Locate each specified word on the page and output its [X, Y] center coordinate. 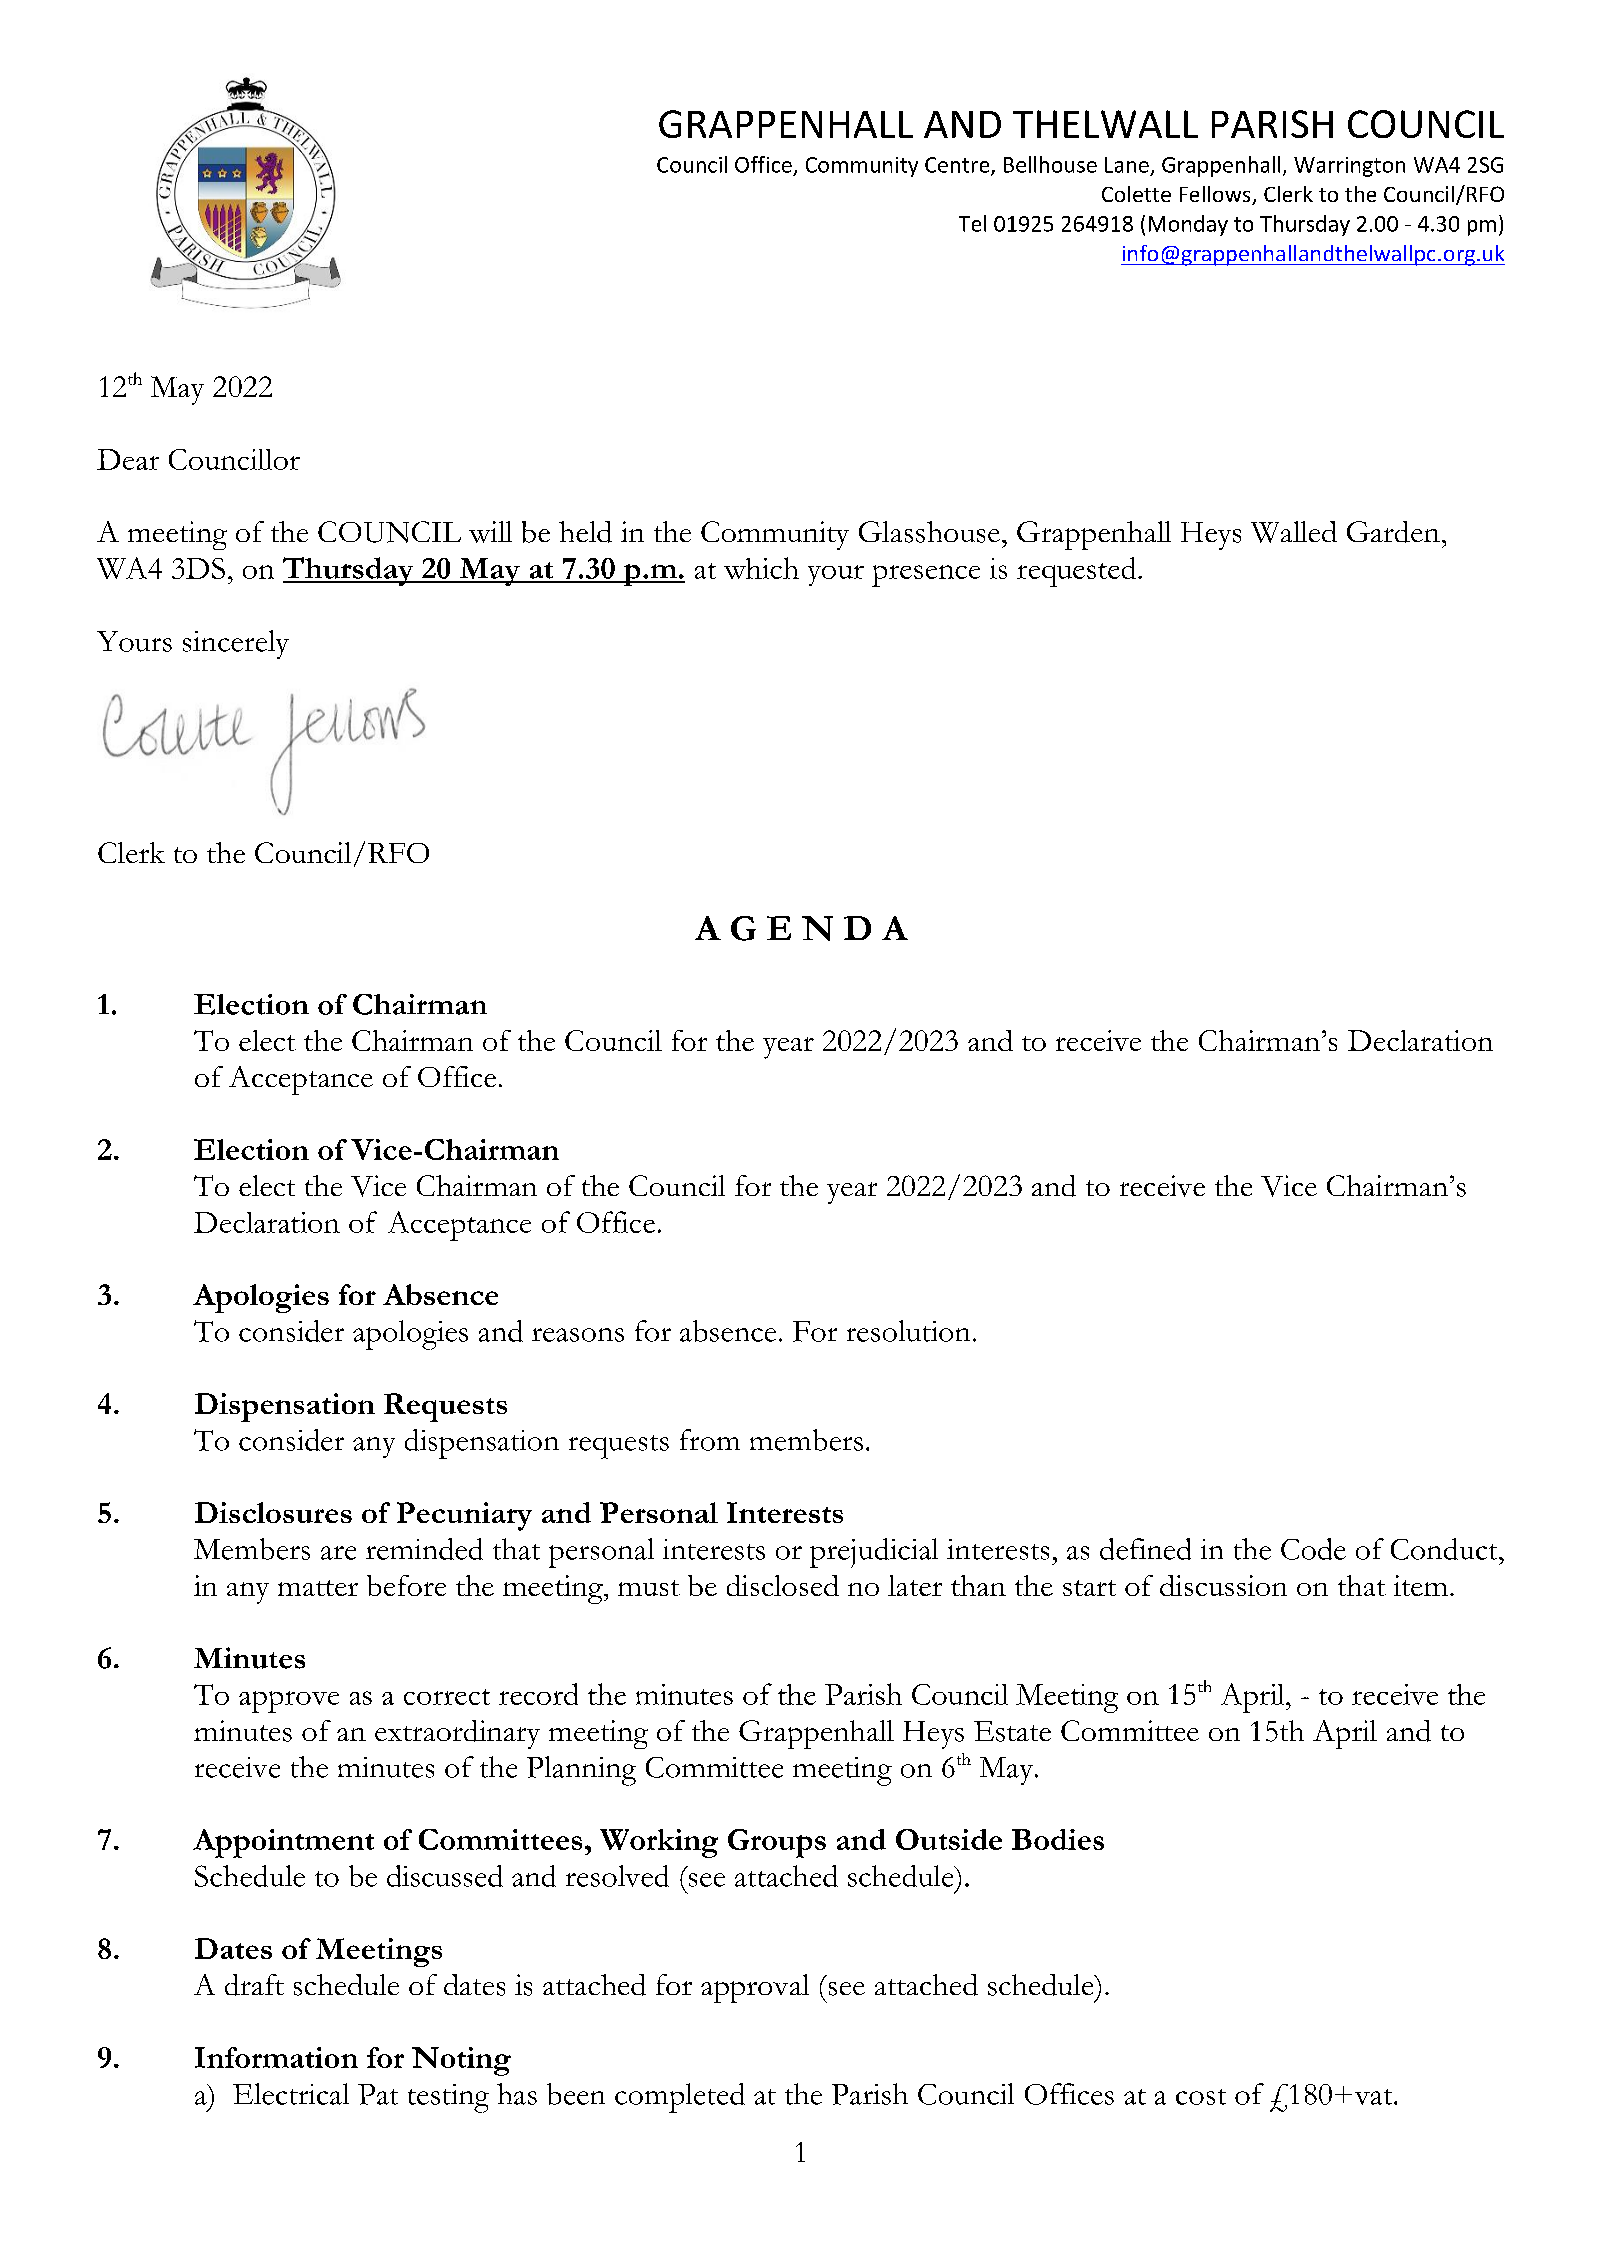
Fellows [1216, 195]
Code [1313, 1549]
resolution [908, 1331]
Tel [972, 223]
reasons [578, 1335]
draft [254, 1985]
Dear [128, 459]
